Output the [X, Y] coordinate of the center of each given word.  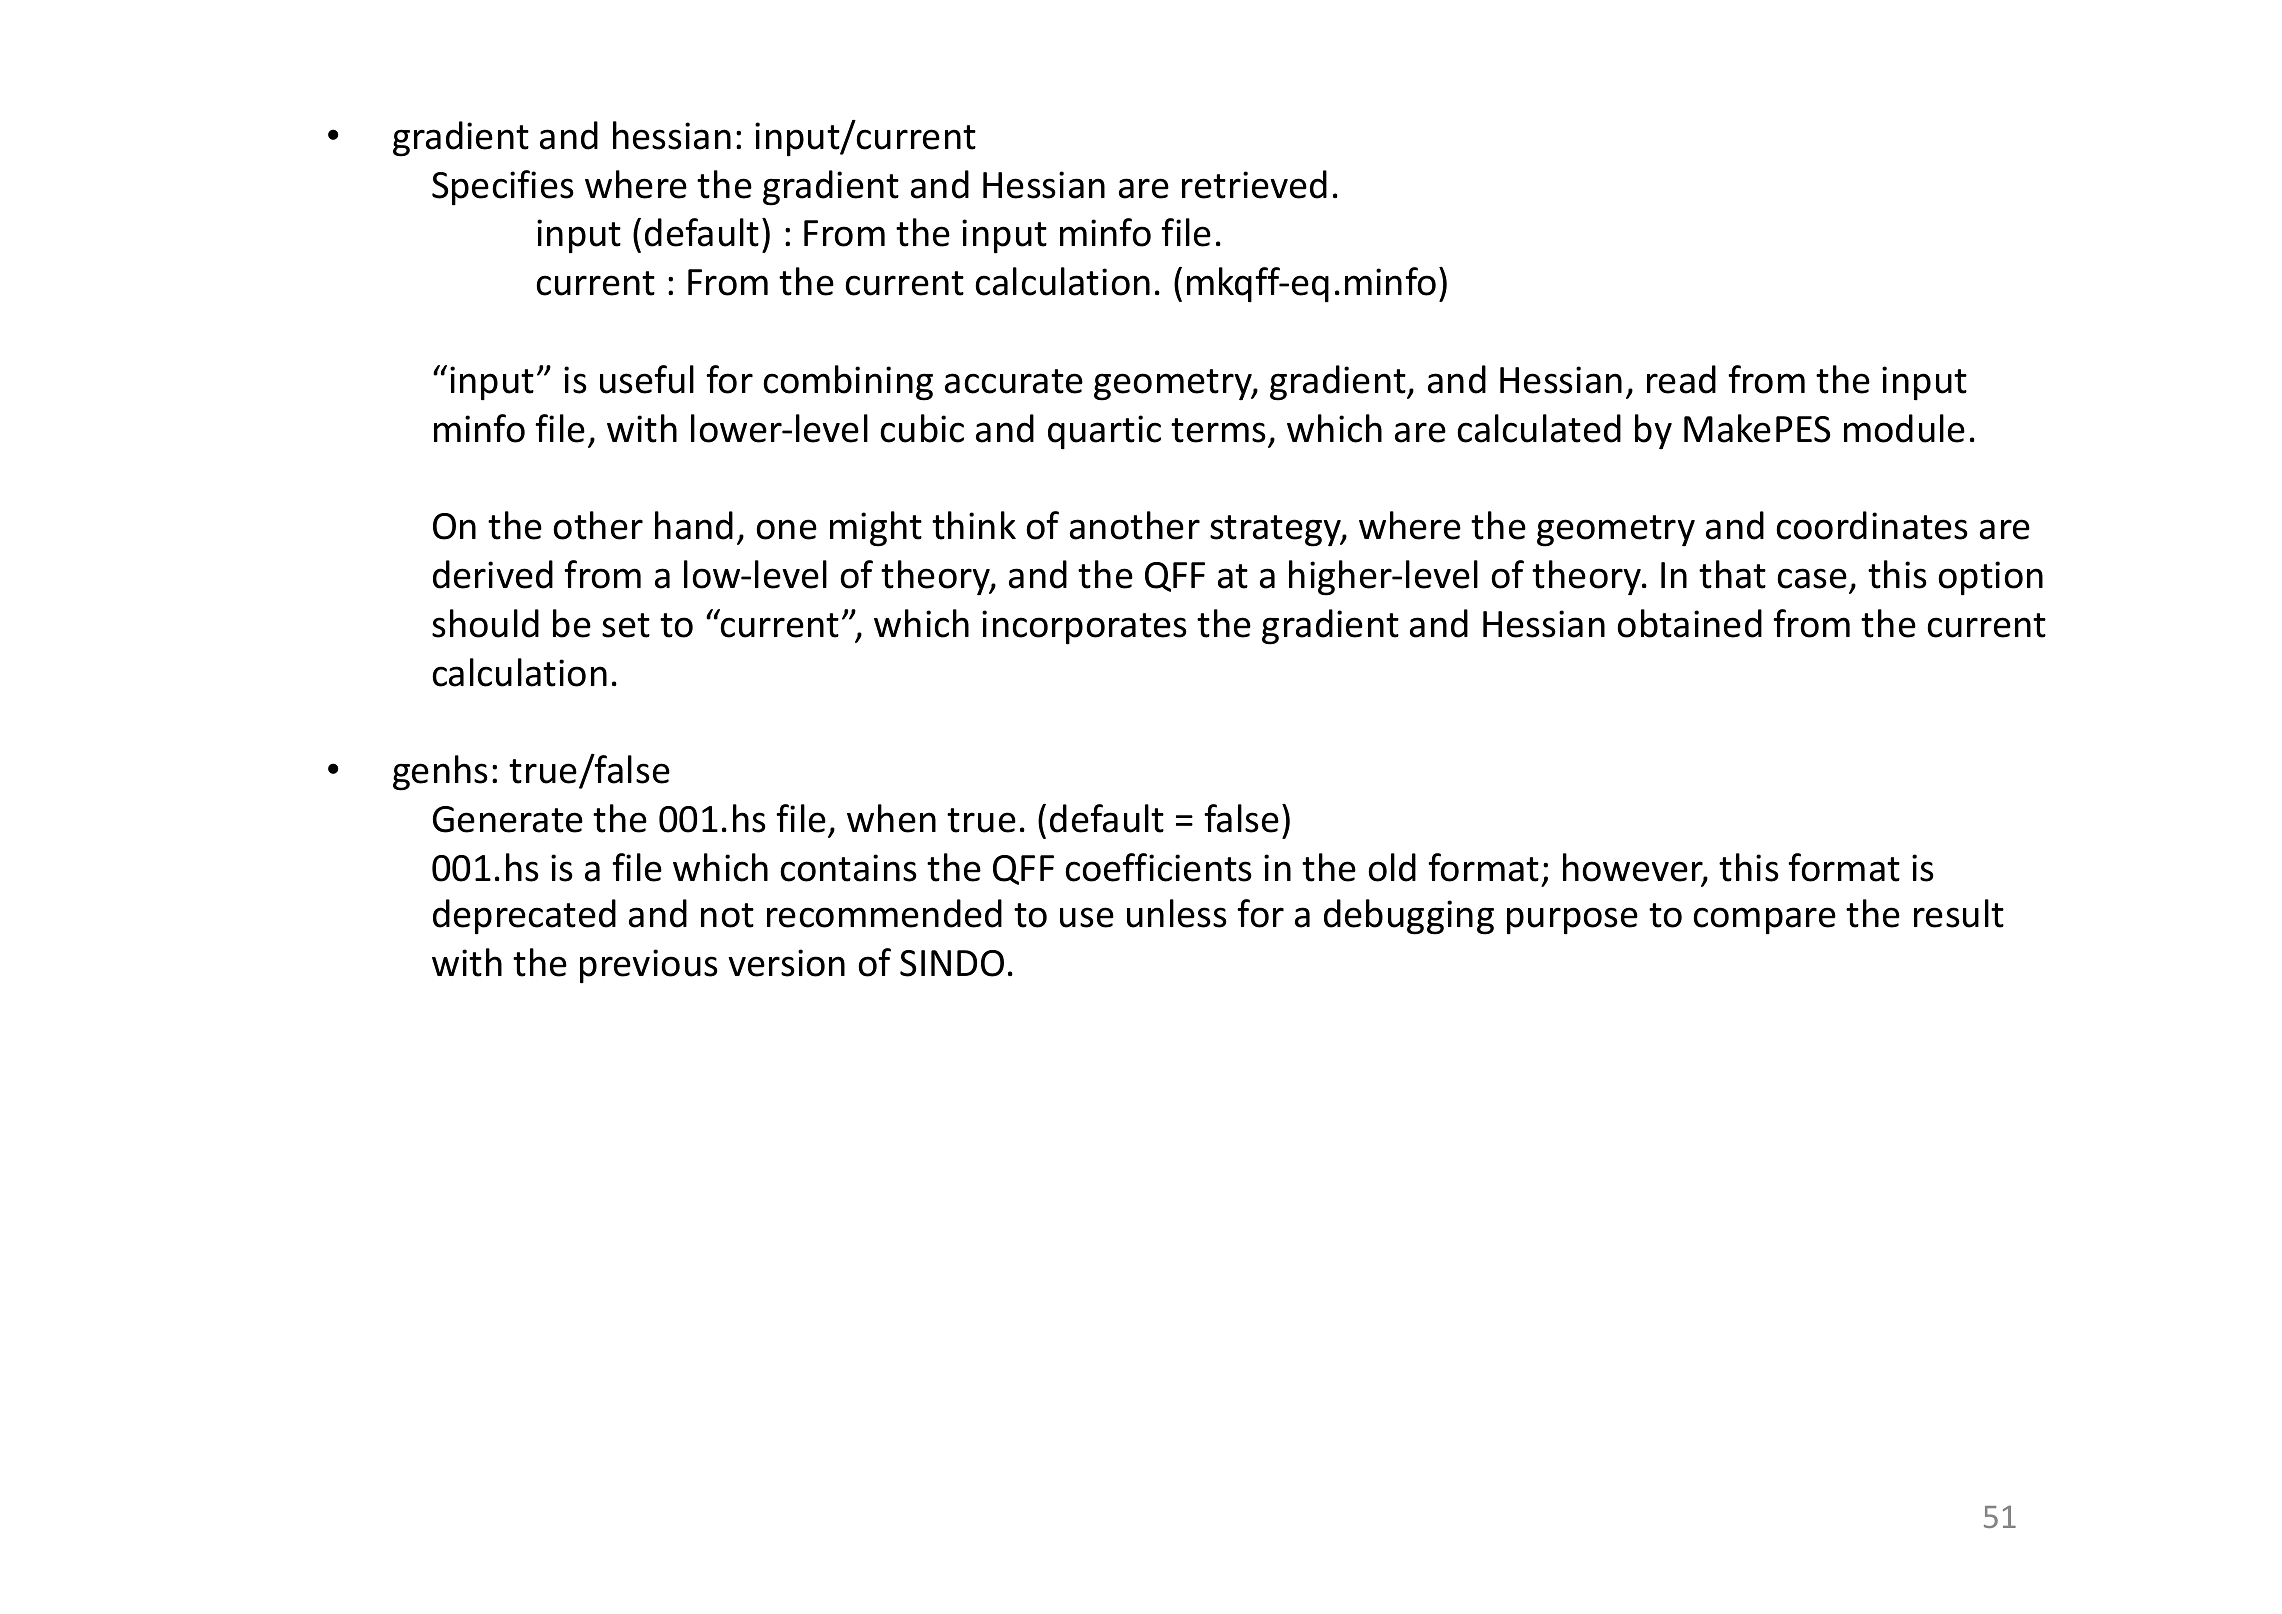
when [891, 818]
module [1904, 428]
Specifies [503, 188]
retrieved [1254, 184]
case [1812, 578]
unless [1177, 913]
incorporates [1084, 627]
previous [649, 966]
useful [647, 379]
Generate [508, 819]
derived [493, 574]
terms [1218, 430]
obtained [1689, 623]
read [1681, 379]
